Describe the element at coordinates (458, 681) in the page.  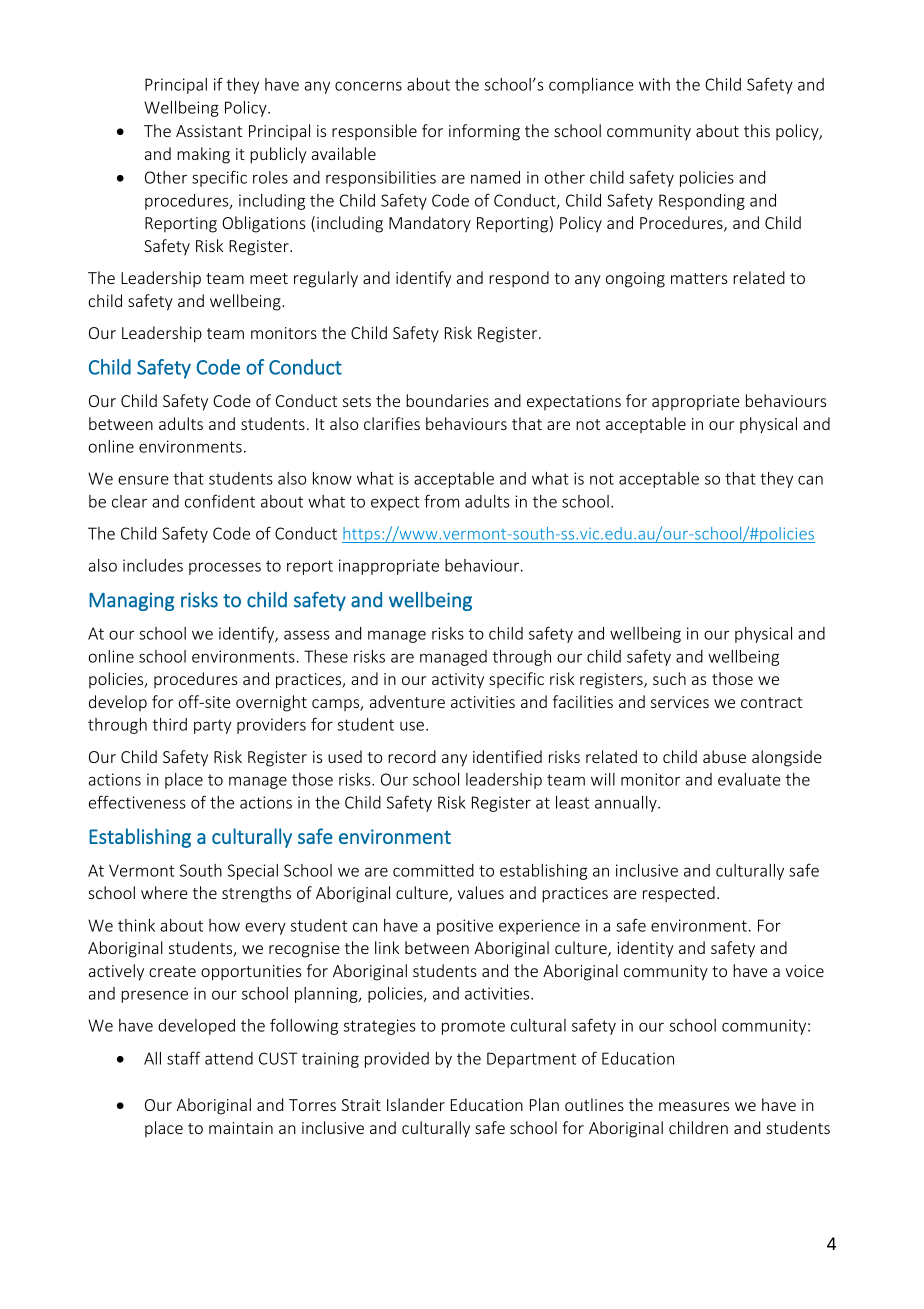
I see `activity` at that location.
